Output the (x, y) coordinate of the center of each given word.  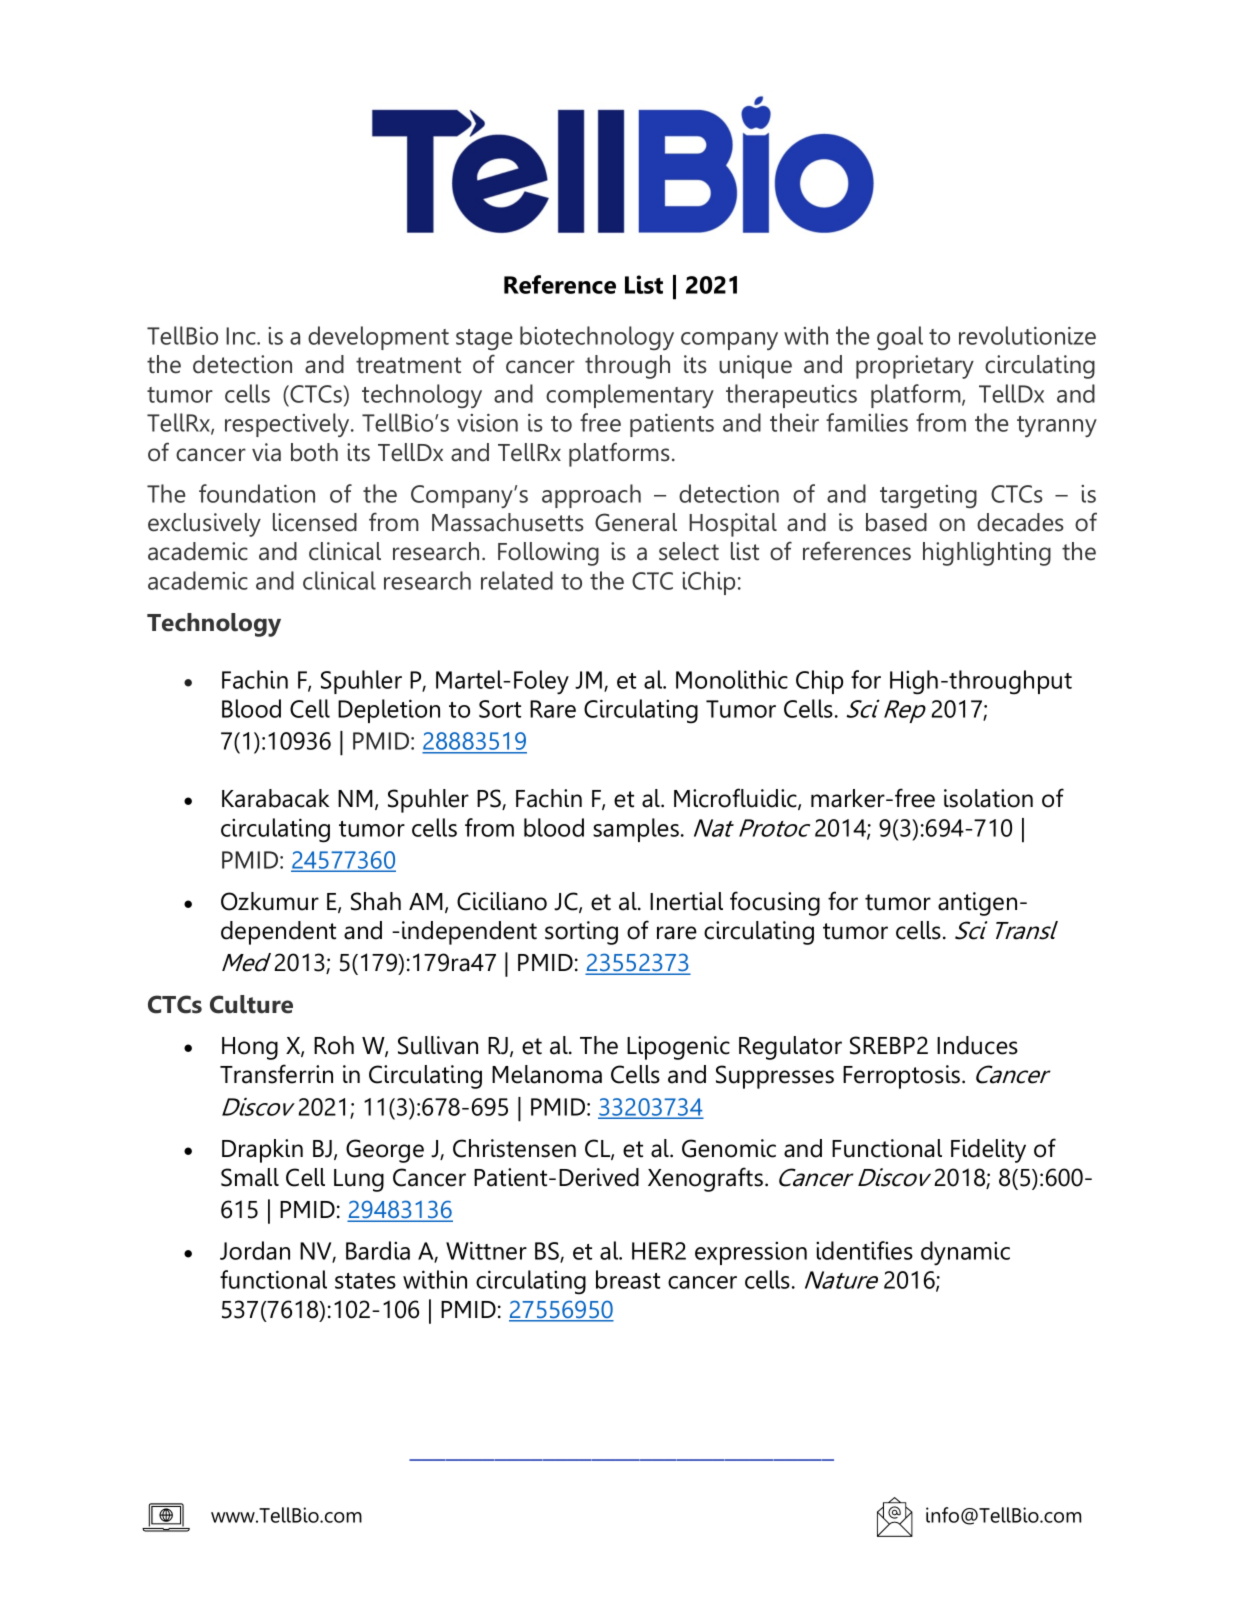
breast (628, 1279)
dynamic (965, 1253)
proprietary (915, 367)
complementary (630, 396)
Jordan (255, 1250)
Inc (242, 336)
